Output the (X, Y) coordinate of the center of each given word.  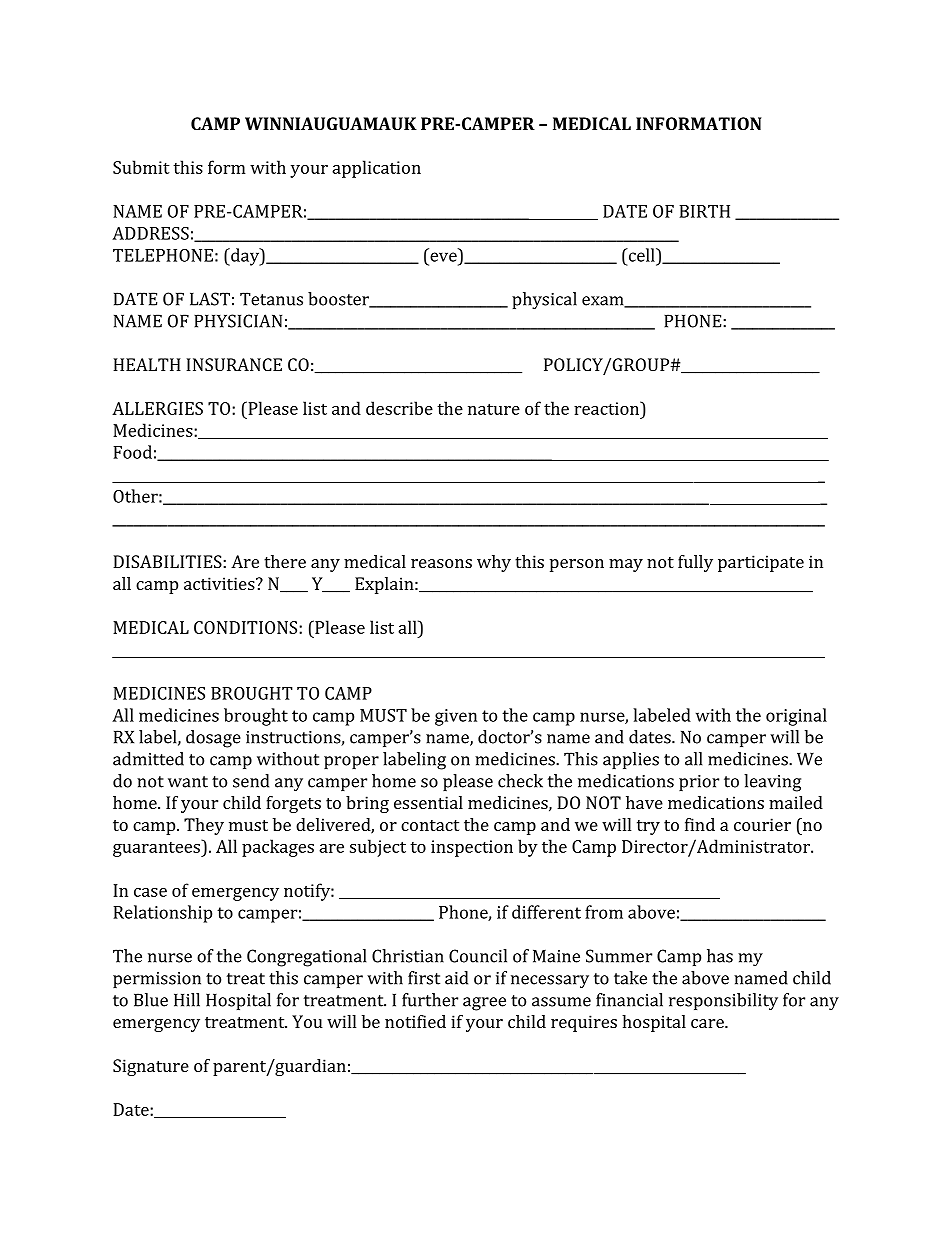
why (494, 563)
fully (695, 563)
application (376, 169)
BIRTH (704, 211)
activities (220, 583)
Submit (141, 167)
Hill (187, 1000)
